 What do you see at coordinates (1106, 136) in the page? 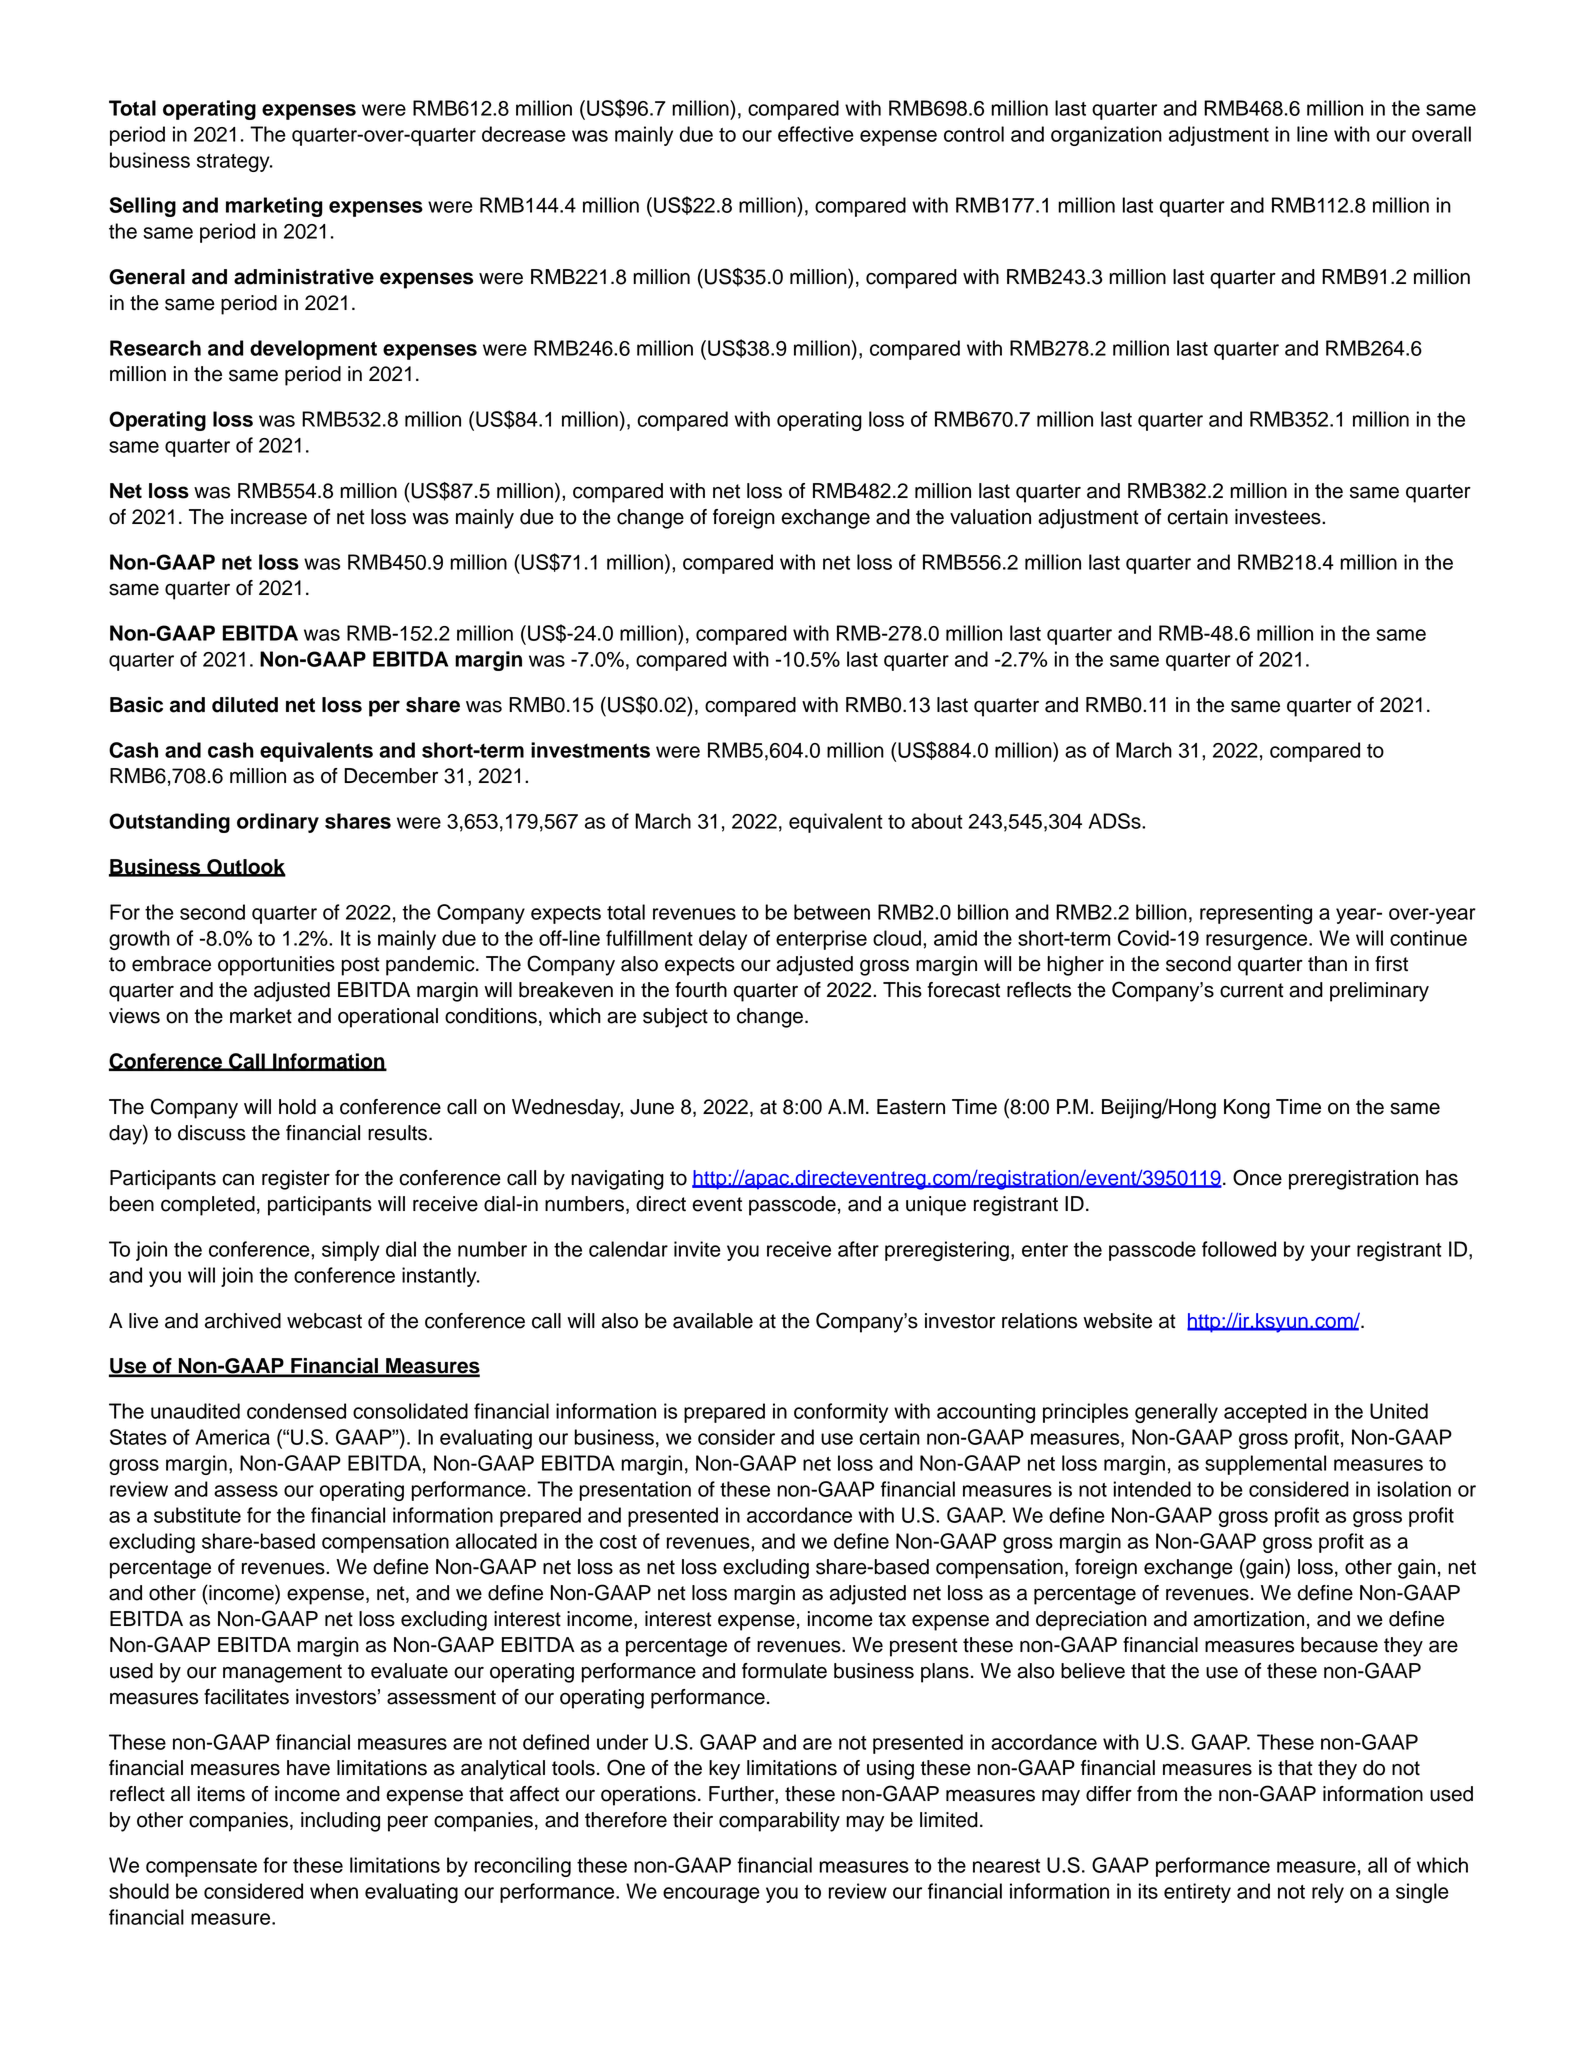
I see `organization` at bounding box center [1106, 136].
